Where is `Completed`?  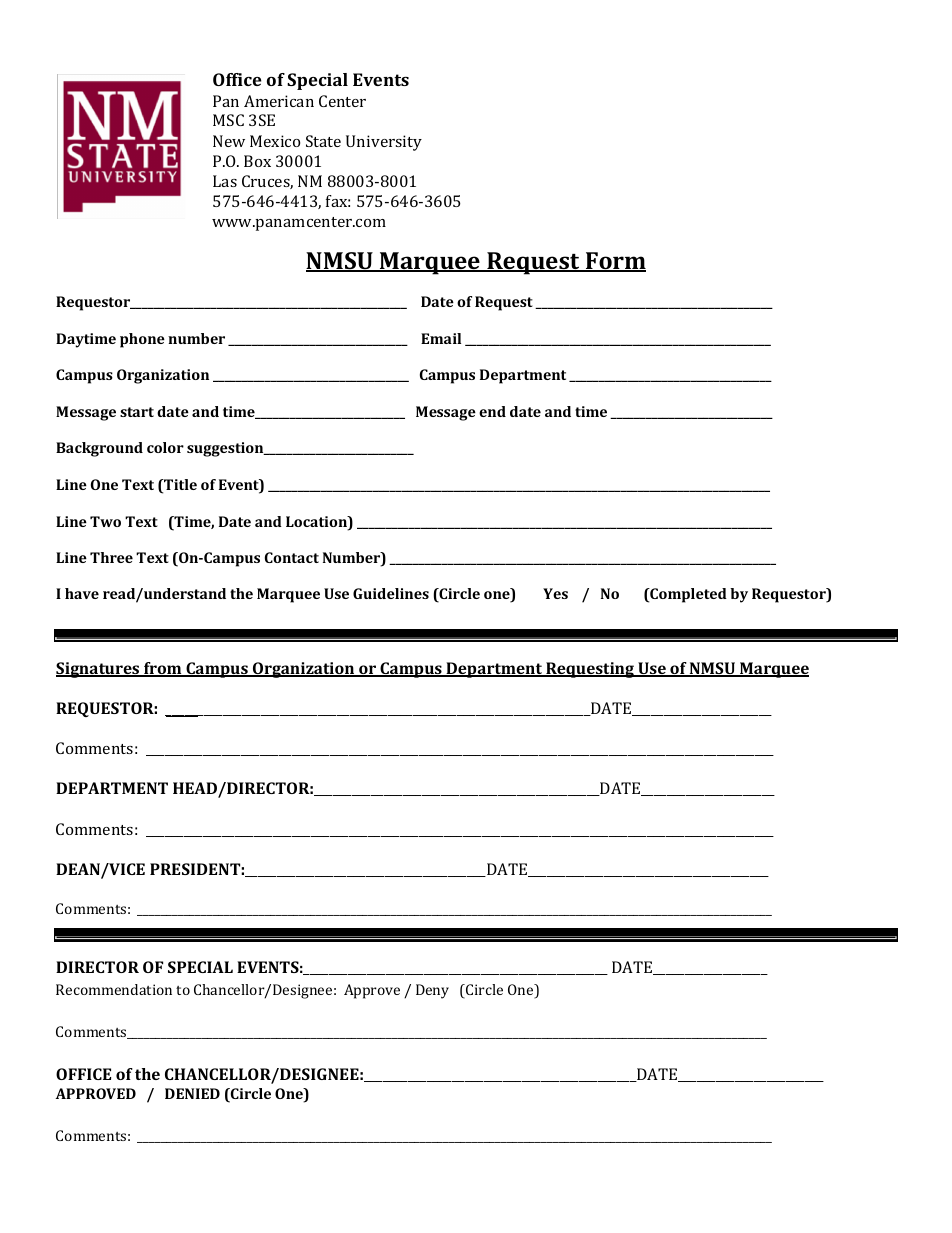
Completed is located at coordinates (687, 595).
